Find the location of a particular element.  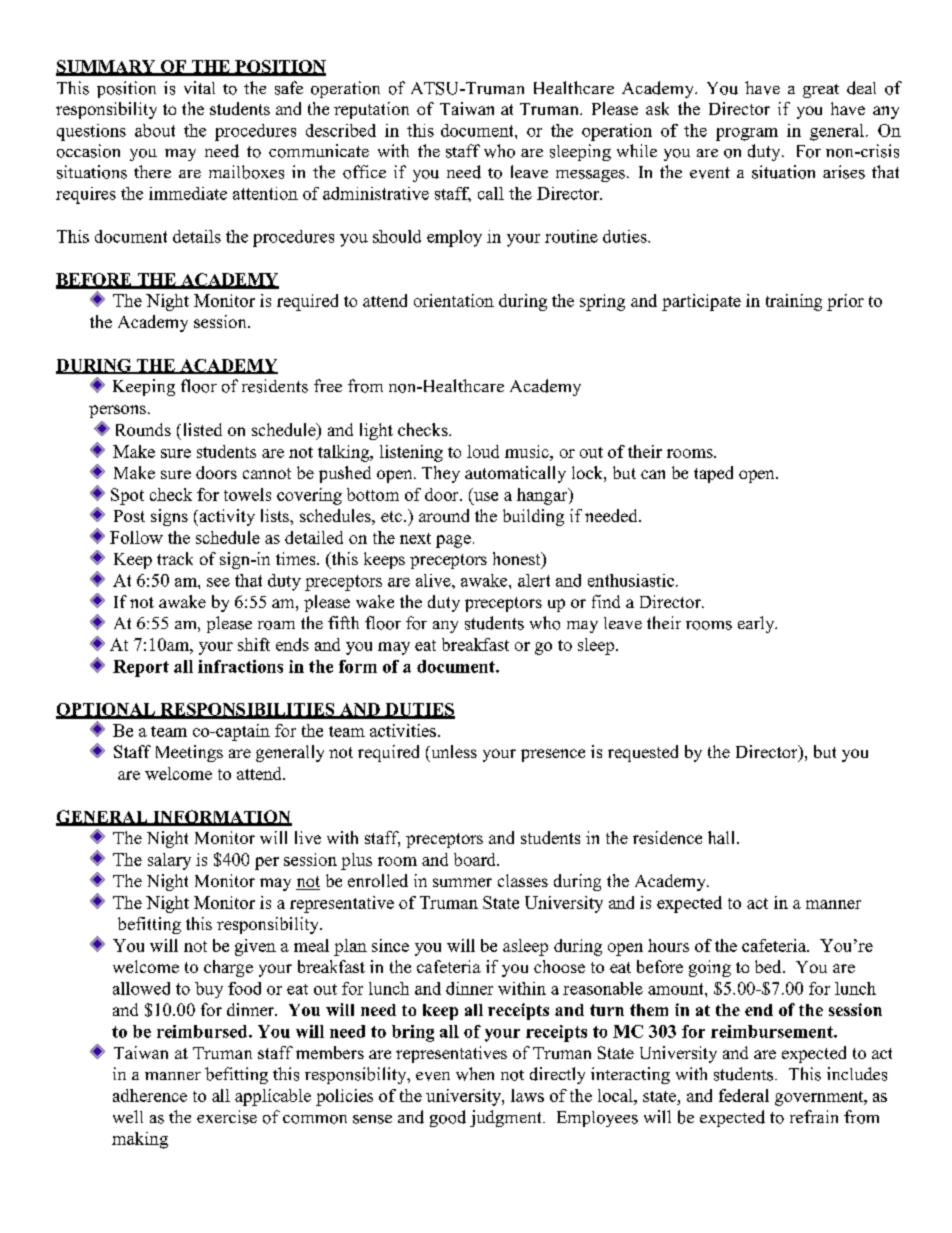

board is located at coordinates (476, 859).
